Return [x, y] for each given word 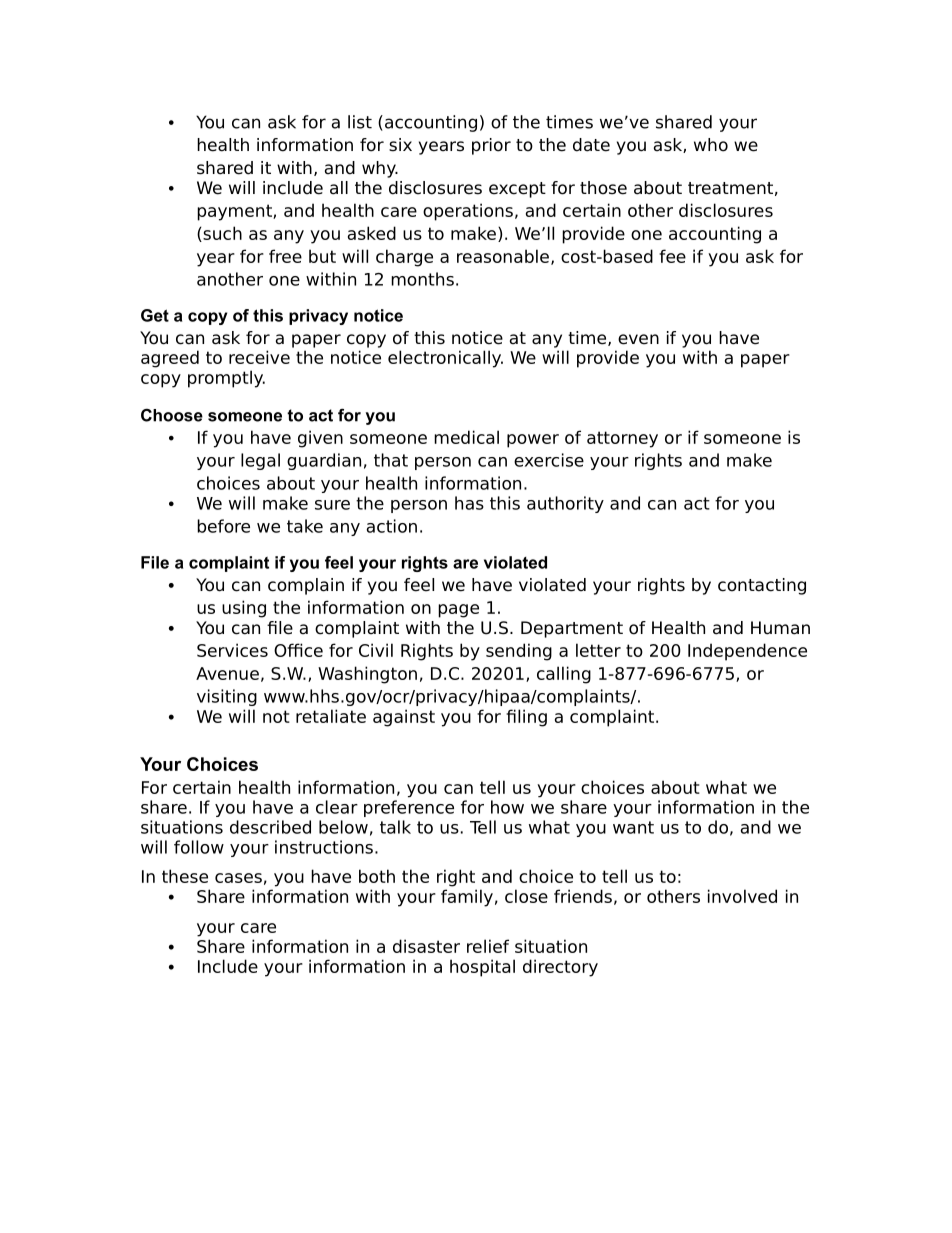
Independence [747, 652]
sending [519, 652]
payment [235, 212]
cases [238, 878]
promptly [226, 379]
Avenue [227, 673]
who [711, 145]
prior [491, 146]
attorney [622, 439]
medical [466, 437]
